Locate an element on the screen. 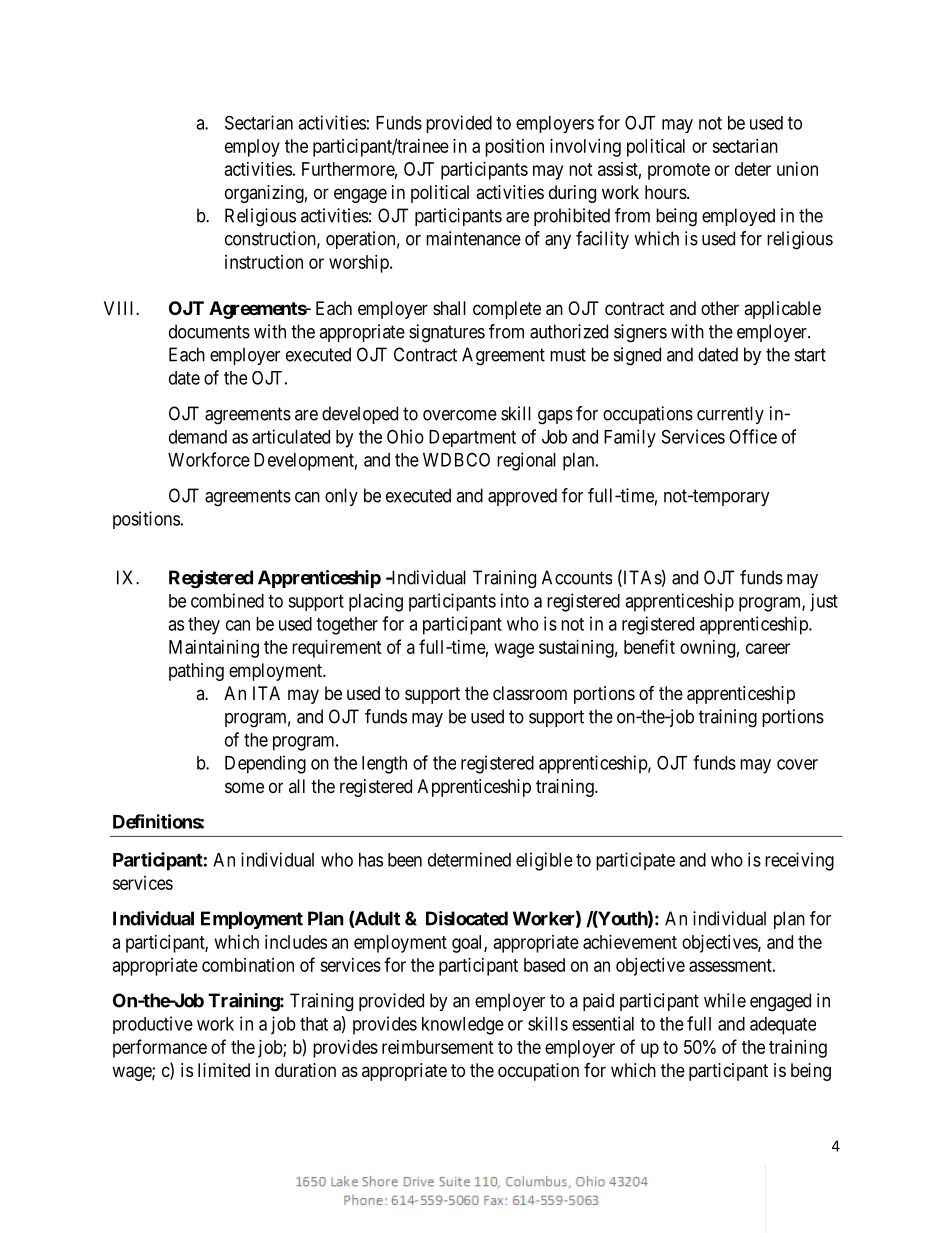 The image size is (952, 1233). combined is located at coordinates (227, 600).
